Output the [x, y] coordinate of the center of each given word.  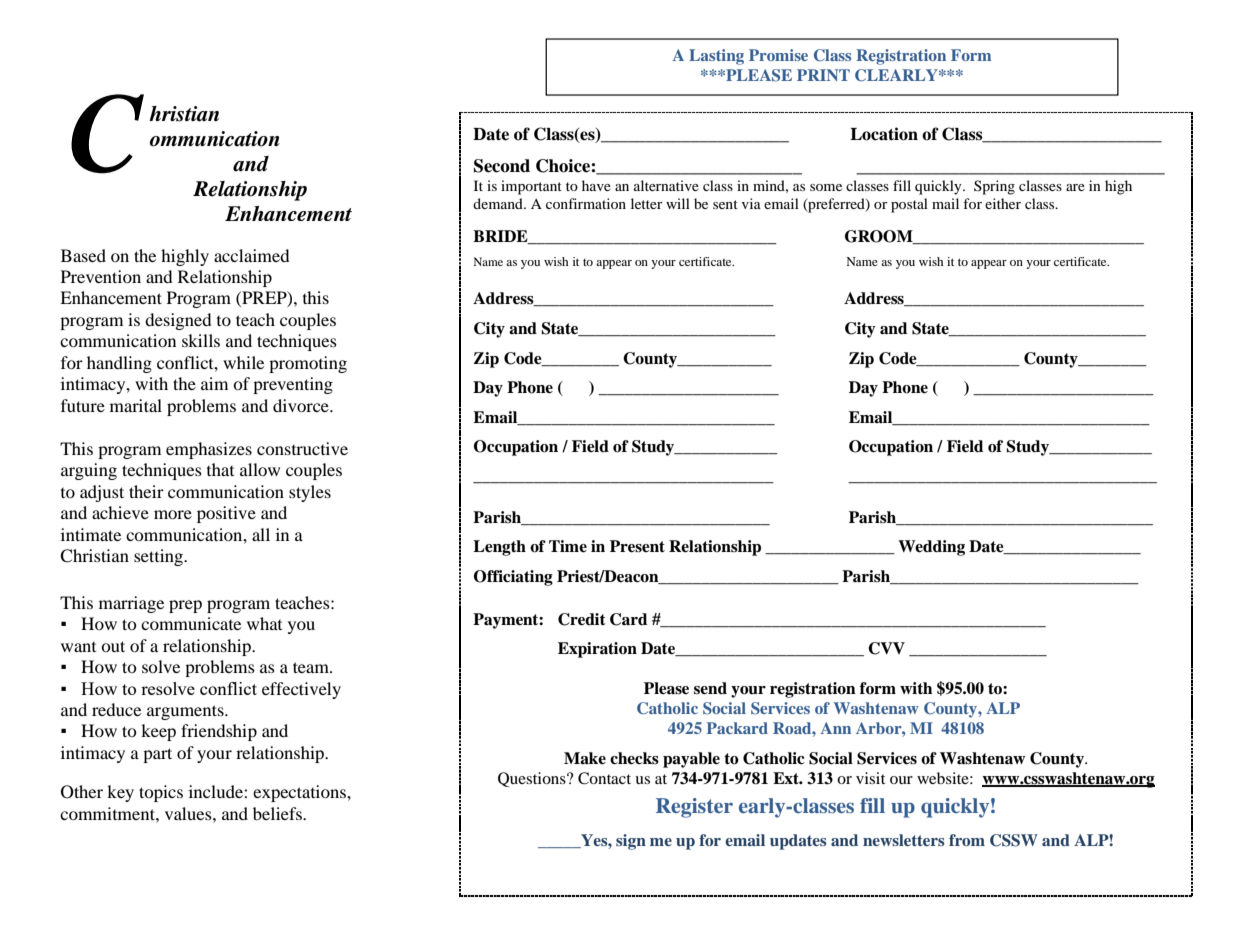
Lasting [716, 57]
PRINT [823, 75]
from [967, 840]
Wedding [931, 548]
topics [161, 793]
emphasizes [209, 450]
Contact [604, 778]
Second [502, 166]
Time [568, 546]
